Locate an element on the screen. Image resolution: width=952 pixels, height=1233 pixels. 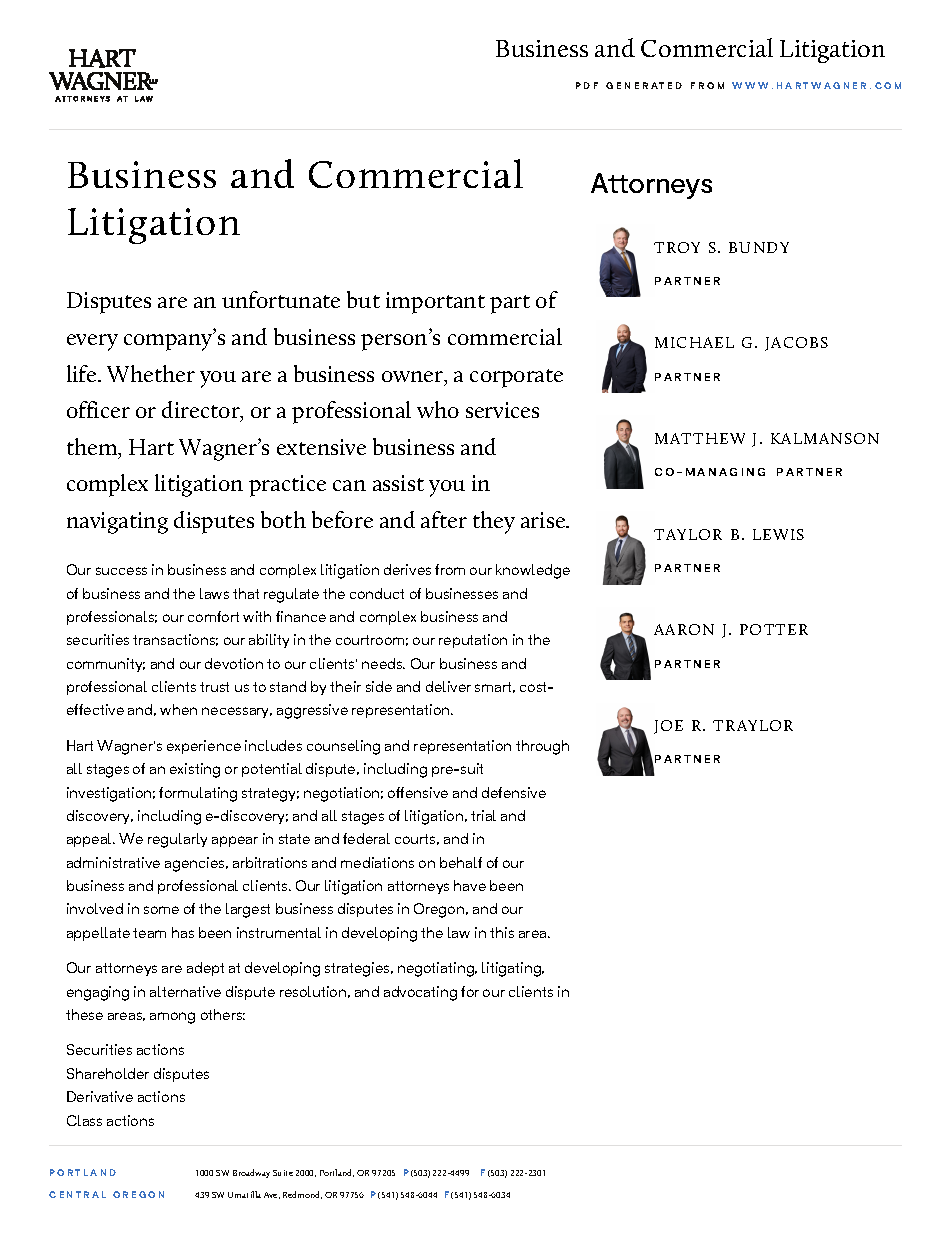
MATTHEW is located at coordinates (700, 438).
